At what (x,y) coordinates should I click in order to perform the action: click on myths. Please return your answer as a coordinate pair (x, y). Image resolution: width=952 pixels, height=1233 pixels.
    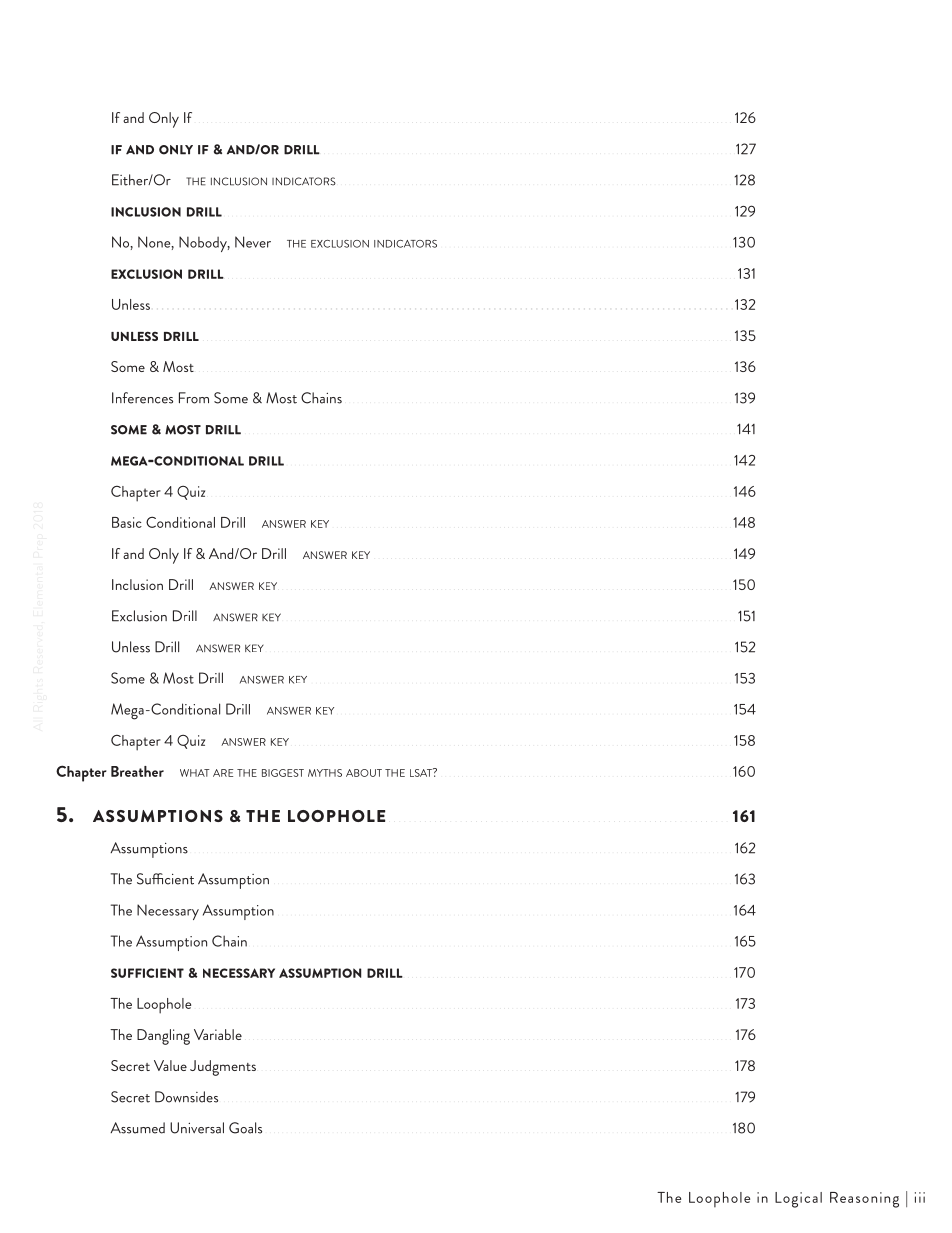
    Looking at the image, I should click on (325, 773).
